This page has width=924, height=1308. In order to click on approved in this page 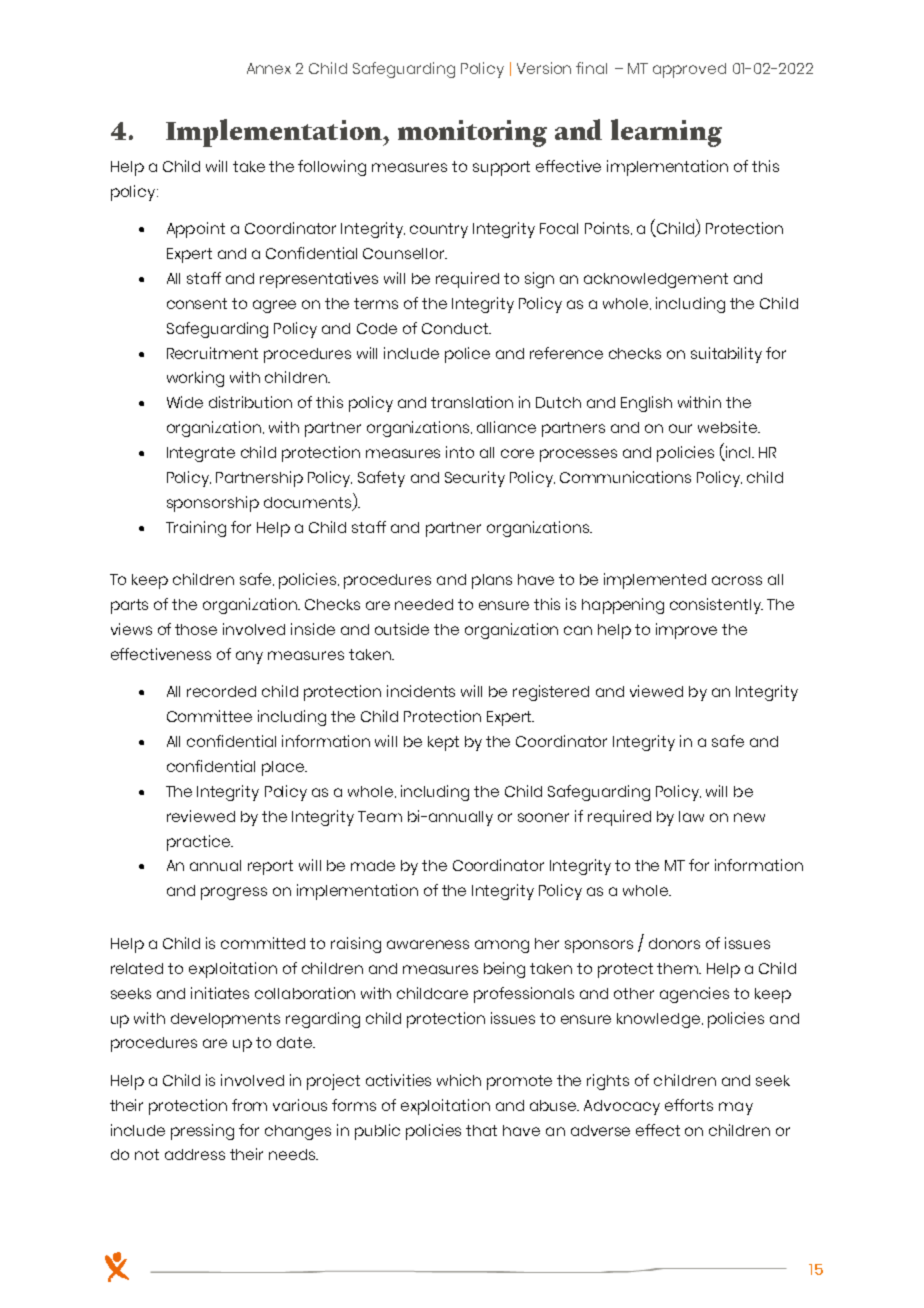, I will do `click(689, 70)`.
